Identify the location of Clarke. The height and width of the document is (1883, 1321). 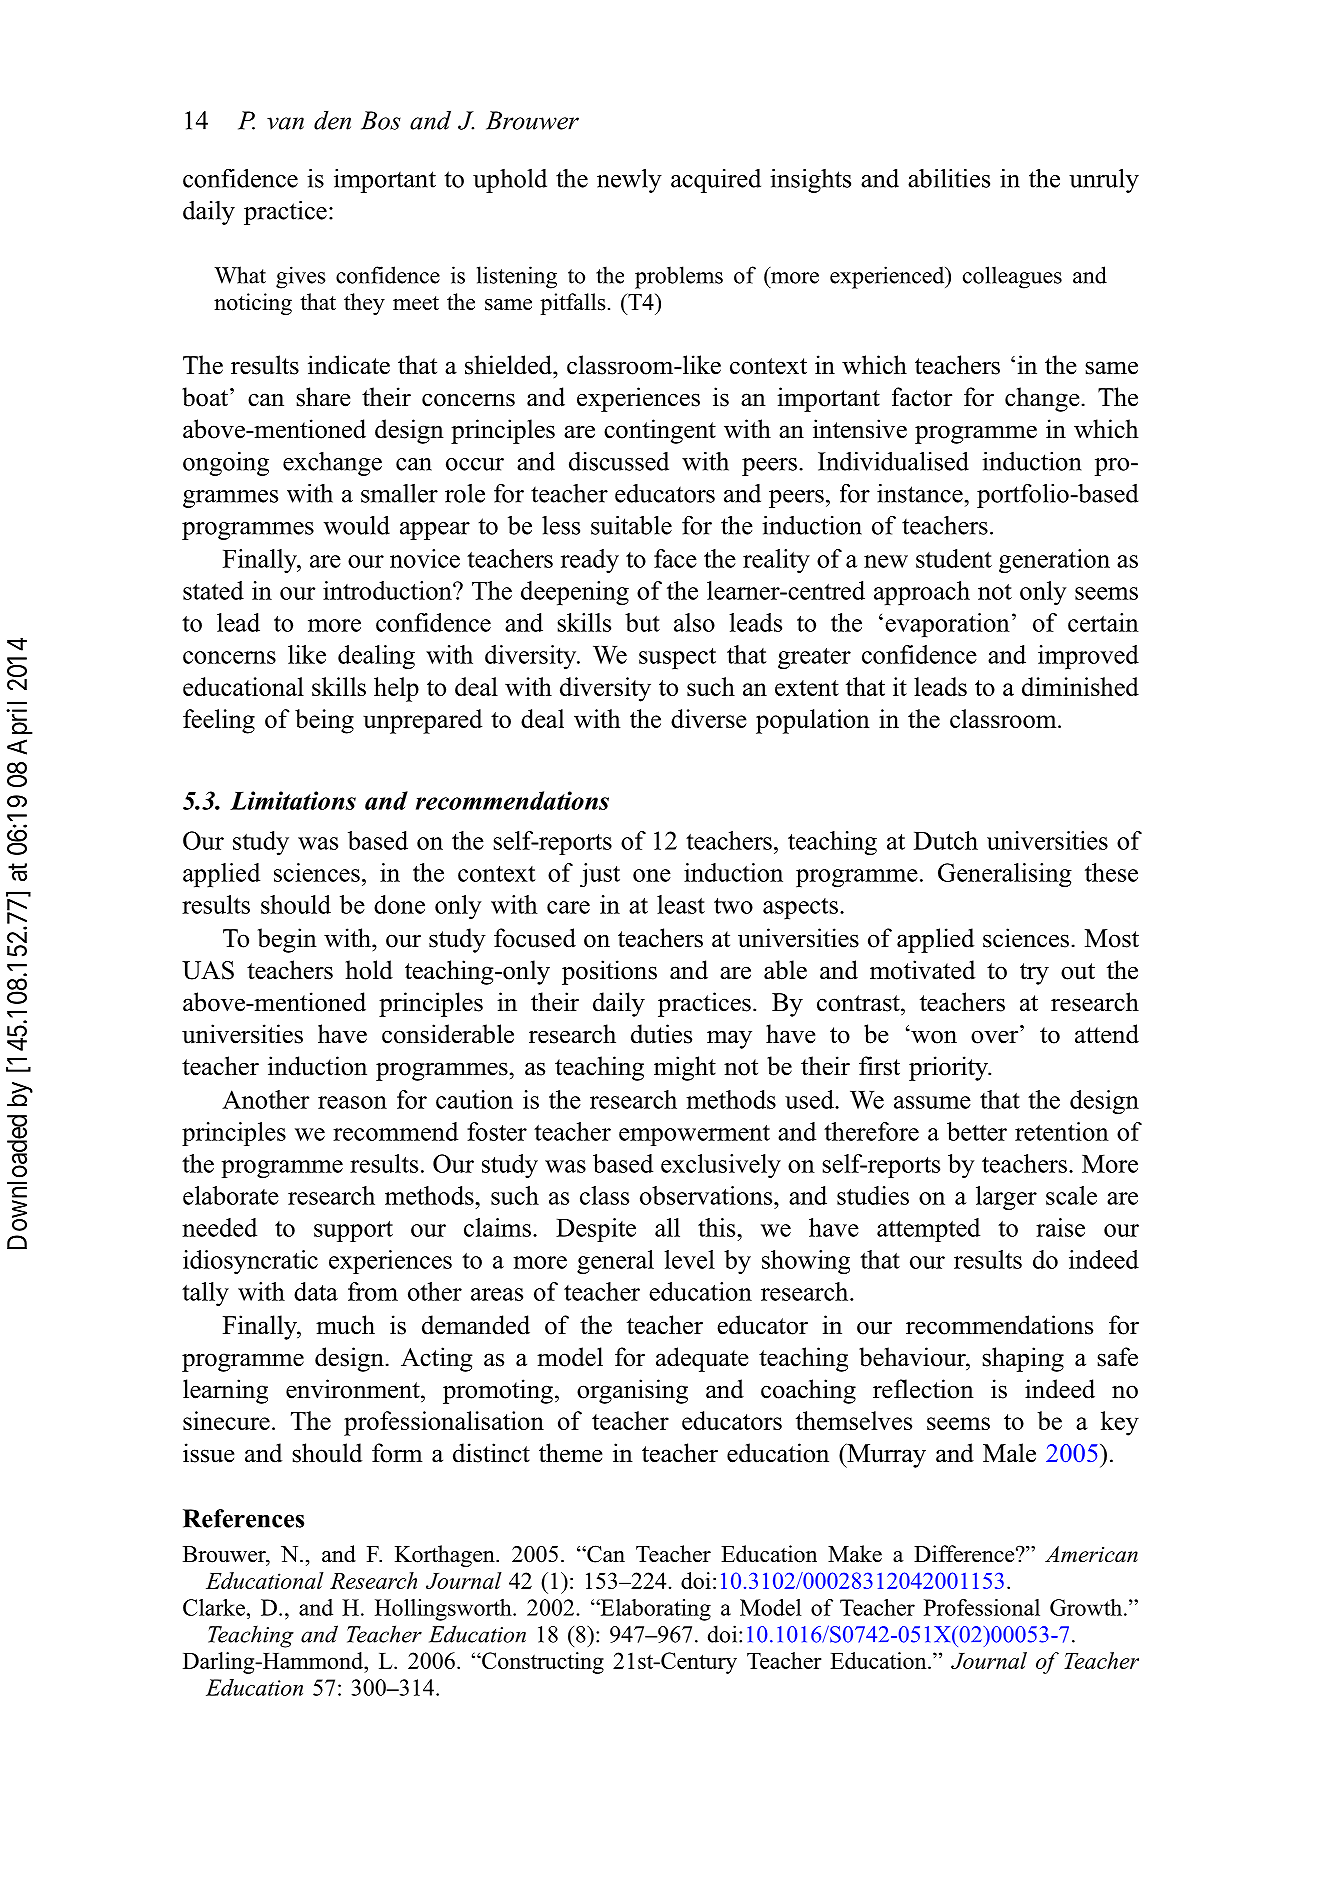
(214, 1607).
